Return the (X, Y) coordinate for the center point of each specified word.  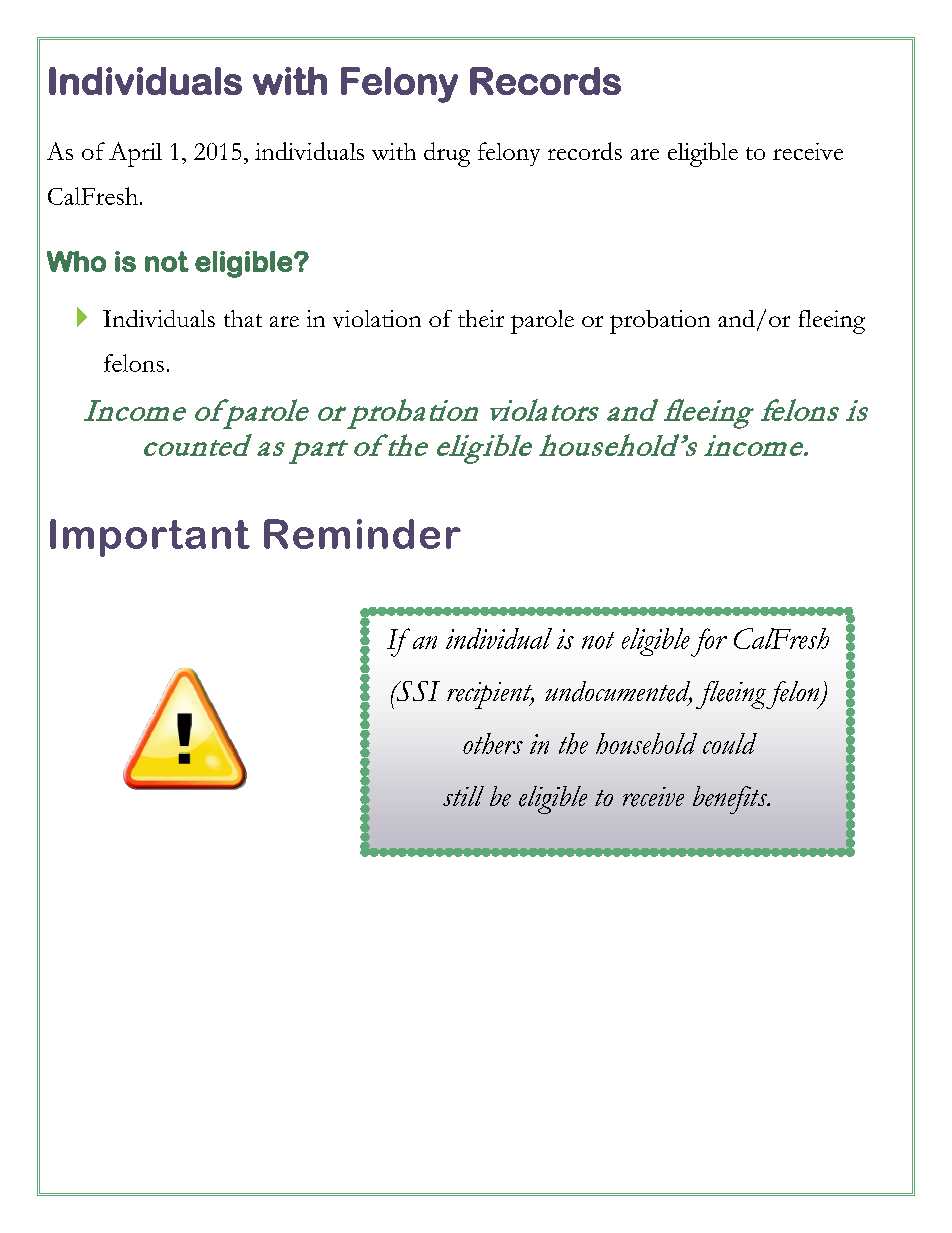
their (481, 318)
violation (377, 319)
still (463, 796)
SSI (417, 691)
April (135, 154)
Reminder (362, 534)
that (243, 318)
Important (150, 538)
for (709, 642)
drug (447, 154)
